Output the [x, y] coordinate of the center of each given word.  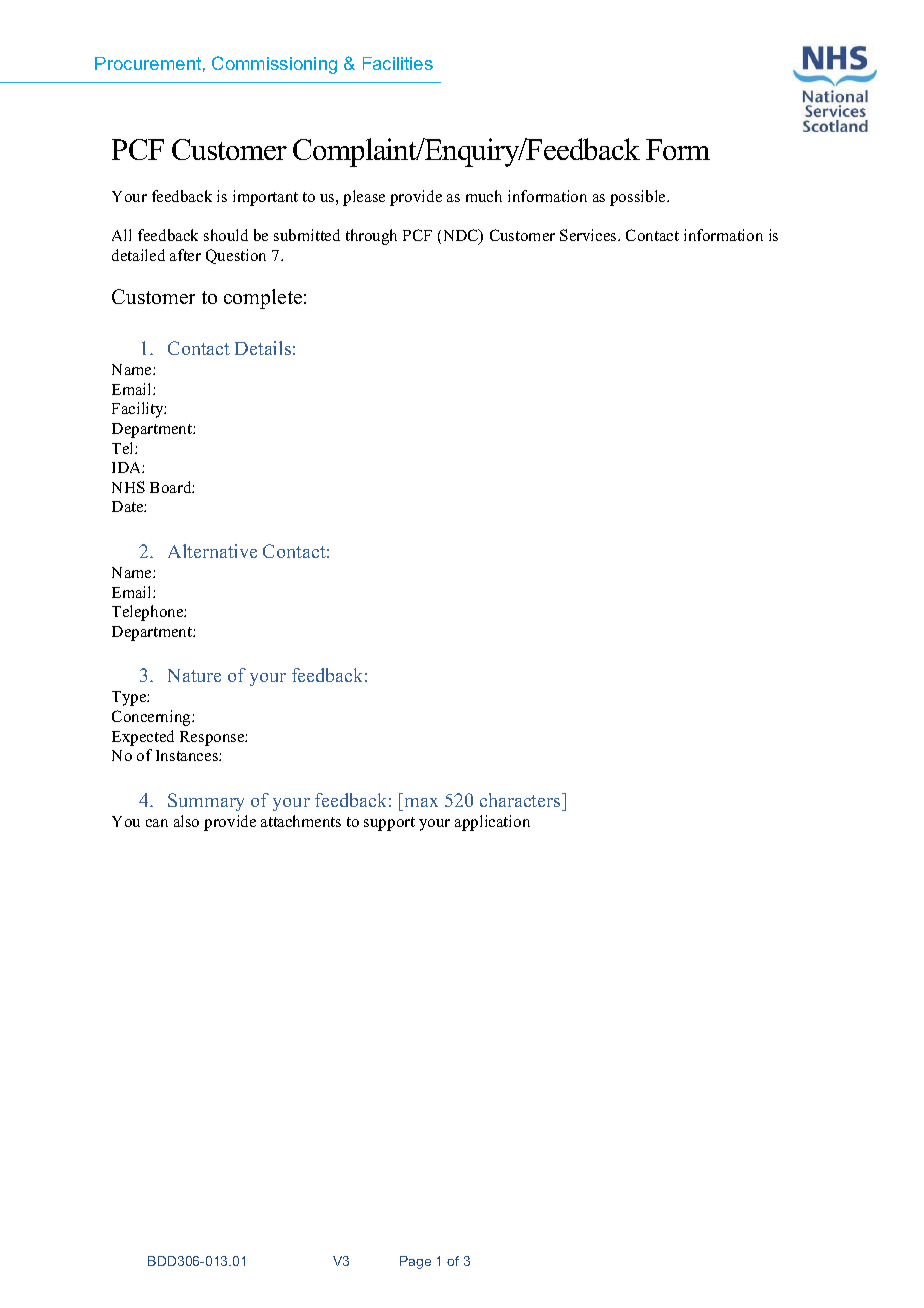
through [371, 237]
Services [589, 235]
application [492, 823]
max [421, 802]
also [186, 821]
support [389, 824]
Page [415, 1262]
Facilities [398, 63]
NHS [128, 487]
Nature [194, 675]
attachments [301, 821]
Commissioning [274, 65]
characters [521, 800]
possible [639, 198]
